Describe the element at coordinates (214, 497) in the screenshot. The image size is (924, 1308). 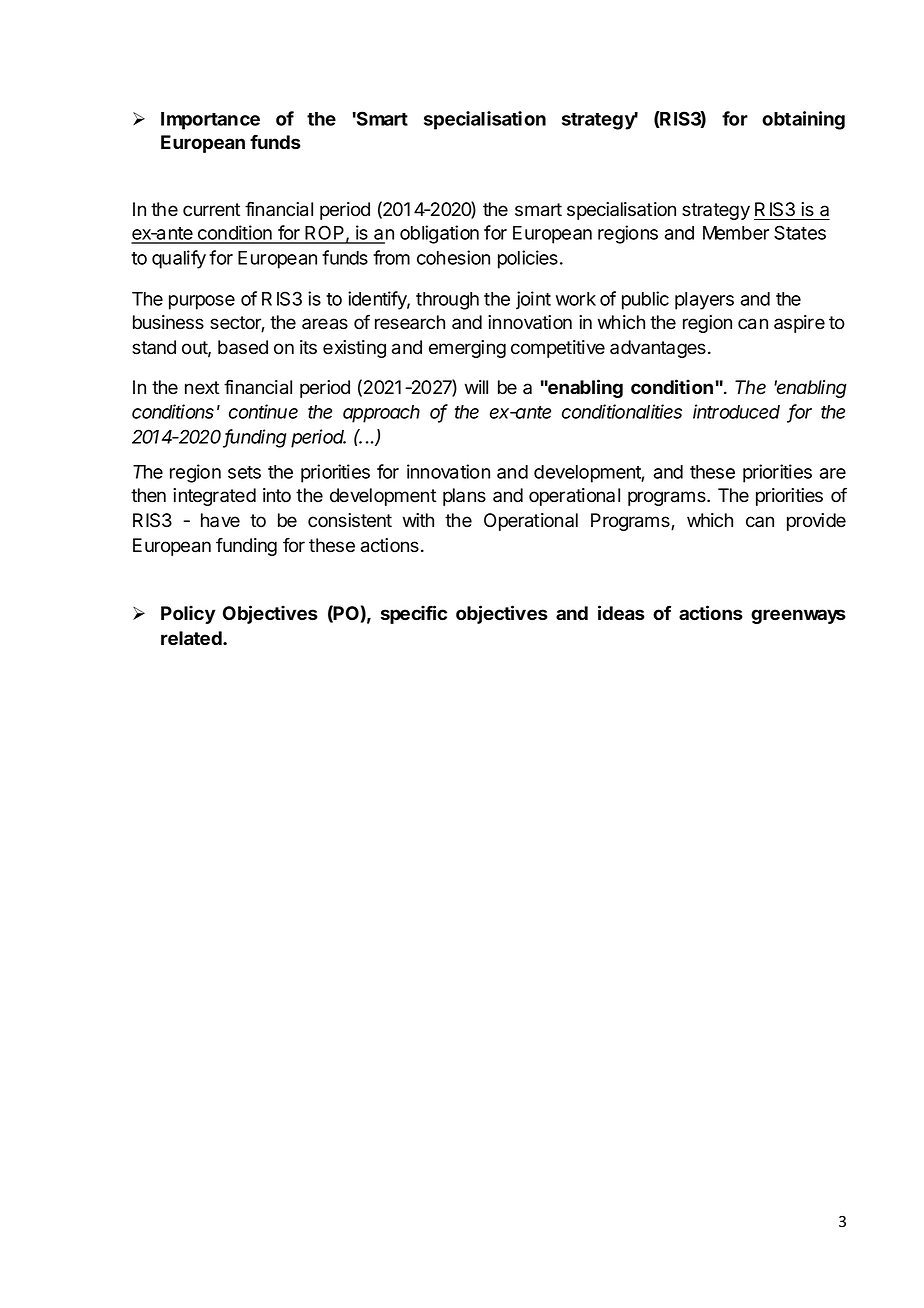
I see `integrated` at that location.
